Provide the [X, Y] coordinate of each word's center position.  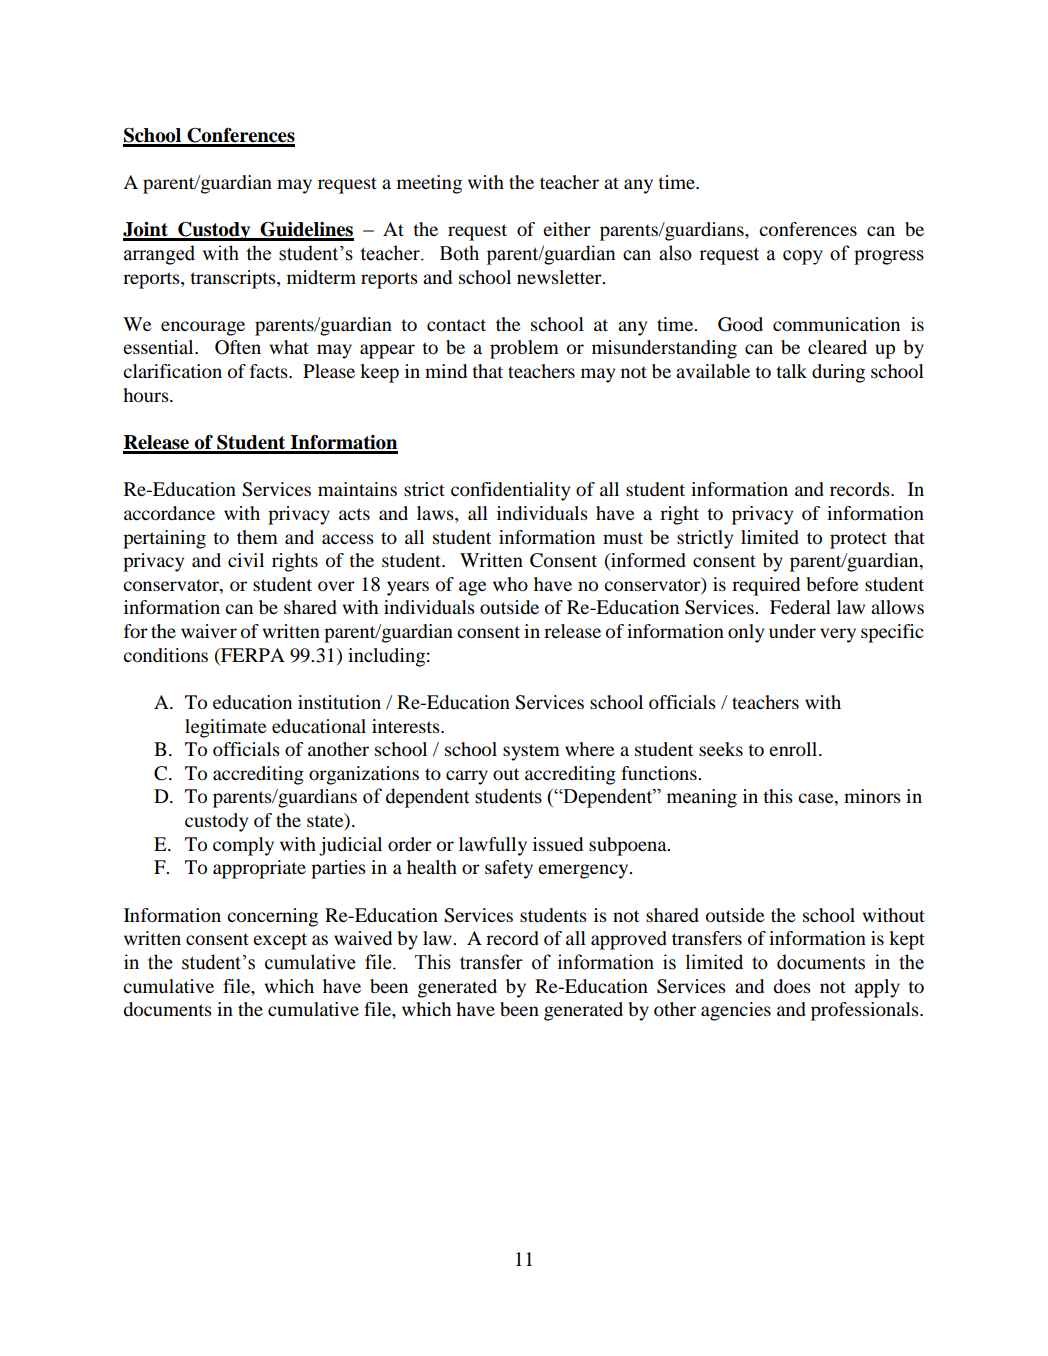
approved [629, 940]
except [280, 941]
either [567, 229]
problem [524, 349]
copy [803, 257]
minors [872, 796]
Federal [800, 607]
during [838, 373]
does [792, 986]
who [510, 584]
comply [243, 846]
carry [467, 777]
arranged [159, 255]
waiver [209, 631]
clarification [172, 371]
